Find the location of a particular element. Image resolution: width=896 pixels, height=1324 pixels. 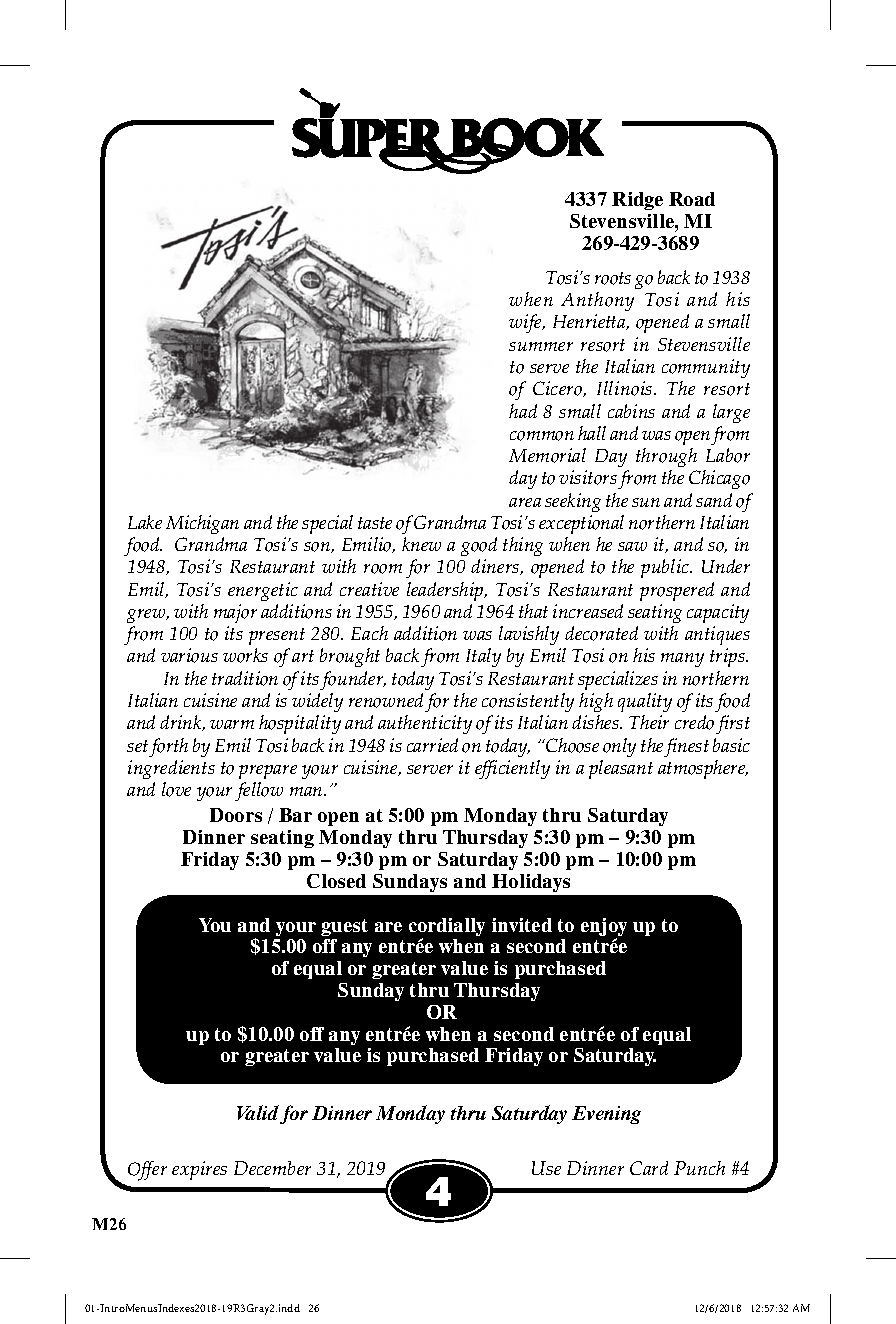

saw is located at coordinates (632, 546).
